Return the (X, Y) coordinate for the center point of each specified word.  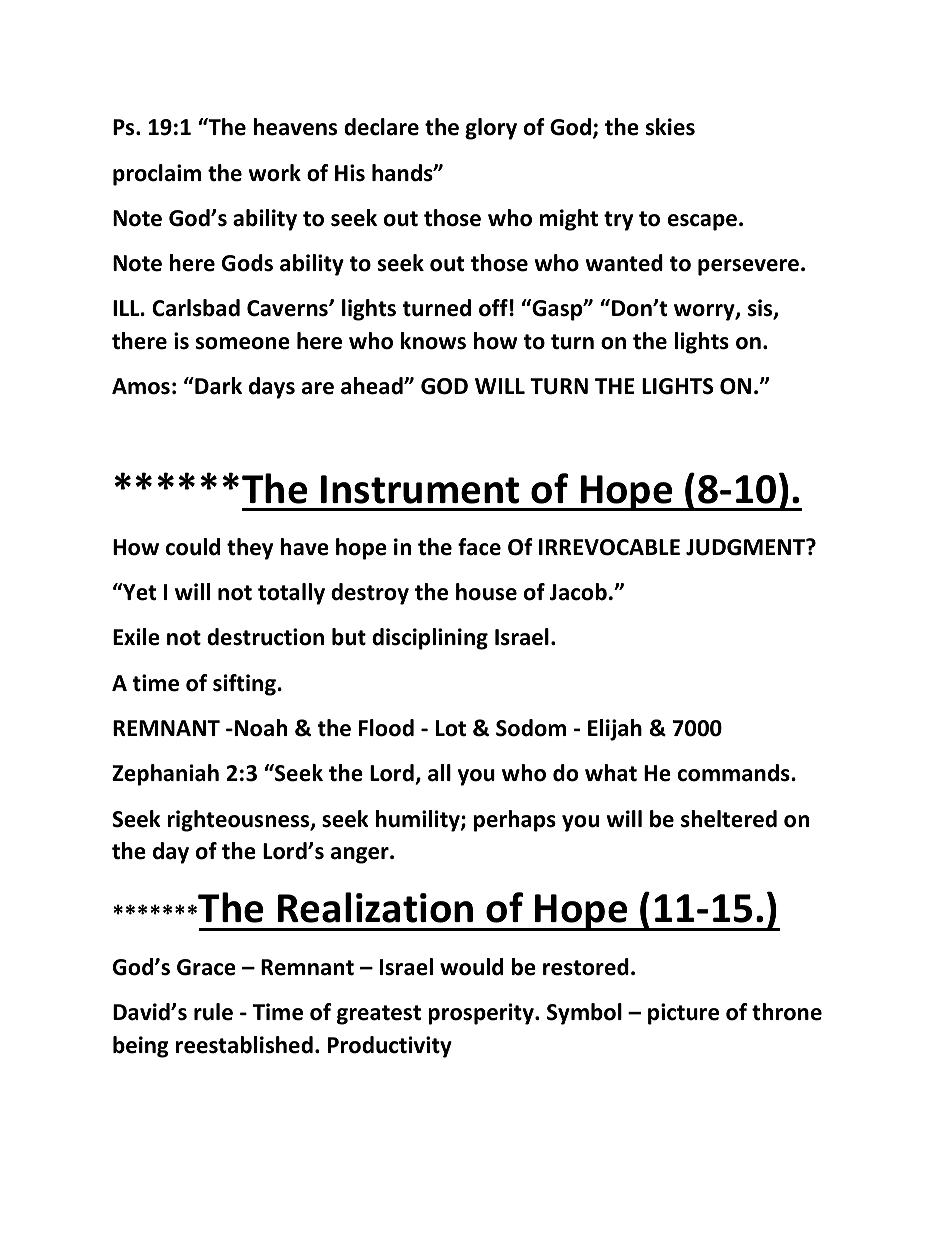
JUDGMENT (746, 547)
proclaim (157, 175)
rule (213, 1012)
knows (433, 341)
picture (683, 1014)
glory (491, 129)
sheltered (729, 819)
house (486, 592)
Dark (217, 386)
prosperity (482, 1014)
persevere (748, 267)
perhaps (515, 821)
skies (670, 127)
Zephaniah (165, 775)
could (193, 547)
